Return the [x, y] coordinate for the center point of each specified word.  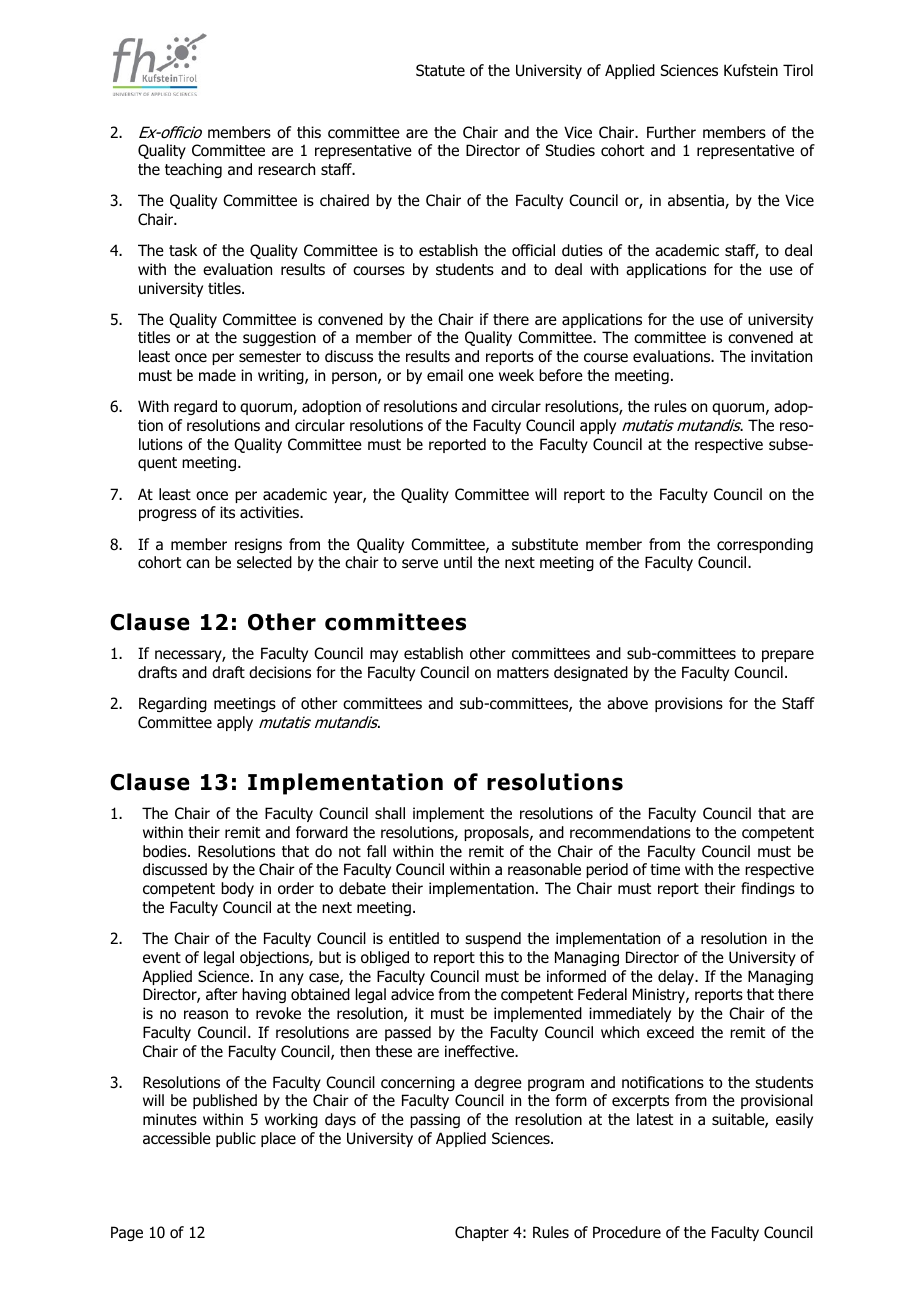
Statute [440, 70]
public [236, 1139]
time [665, 869]
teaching [193, 170]
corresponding [765, 545]
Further [671, 132]
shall [390, 813]
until [458, 562]
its [227, 512]
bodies [166, 851]
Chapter [482, 1233]
